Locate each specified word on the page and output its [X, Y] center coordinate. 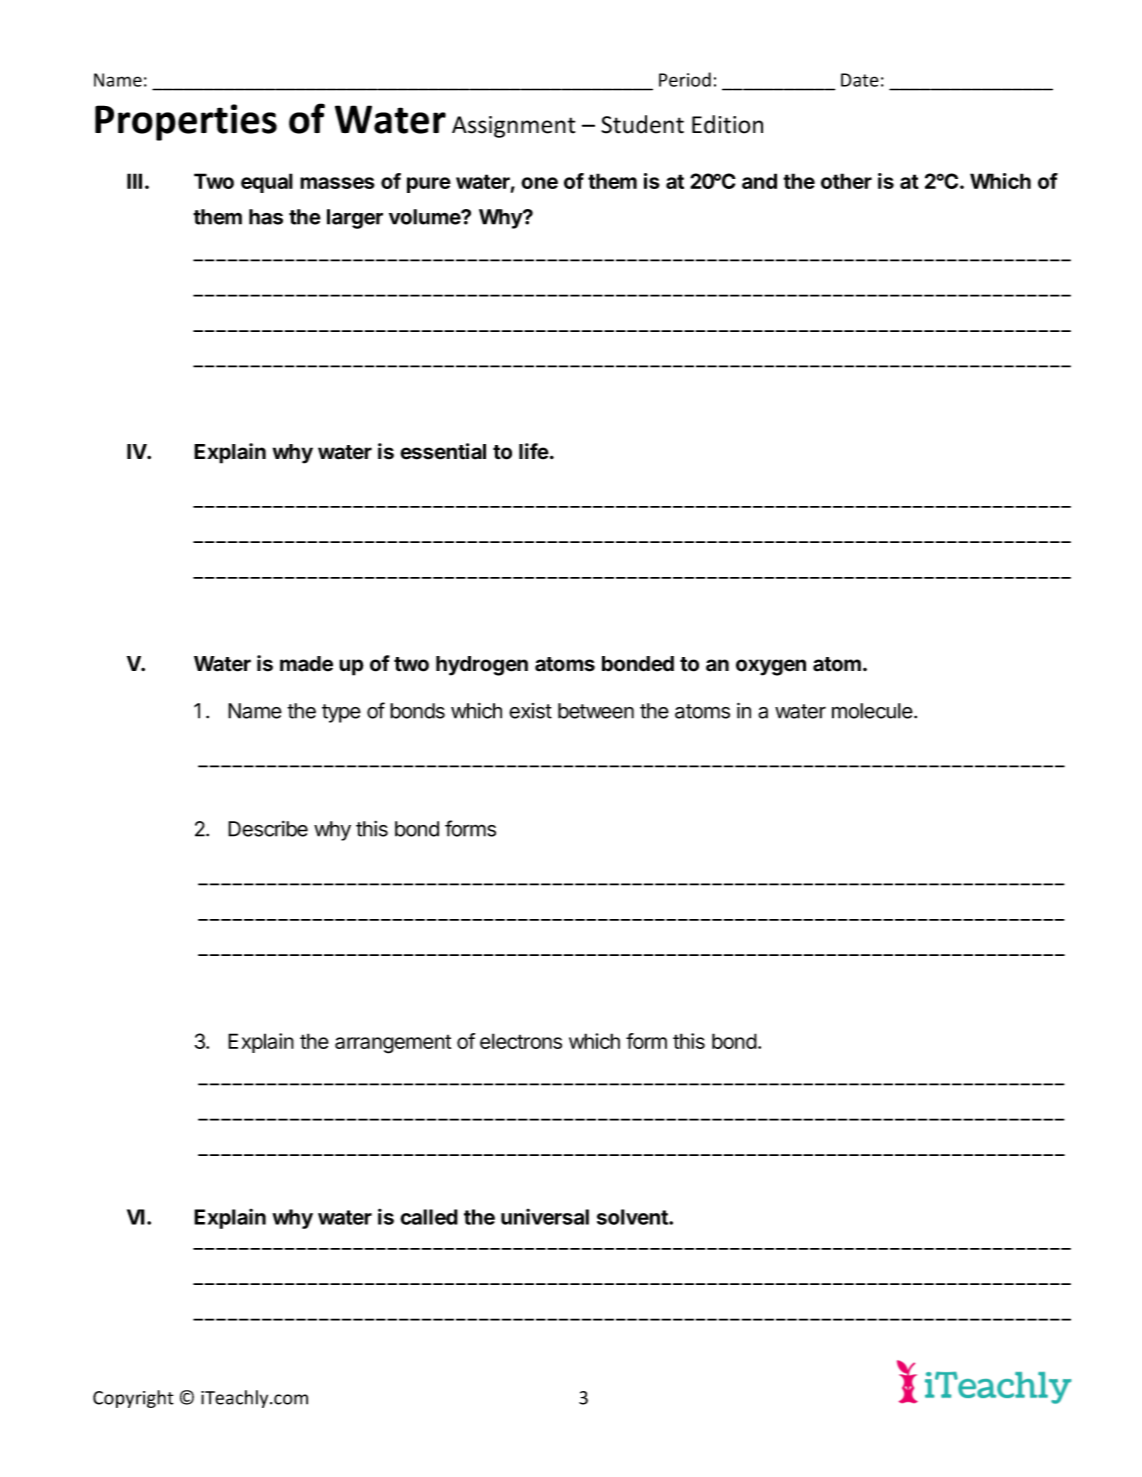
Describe [268, 829]
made [306, 664]
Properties [186, 122]
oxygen [771, 667]
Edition [727, 124]
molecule [872, 711]
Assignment [513, 127]
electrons [521, 1041]
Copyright [133, 1399]
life [534, 451]
